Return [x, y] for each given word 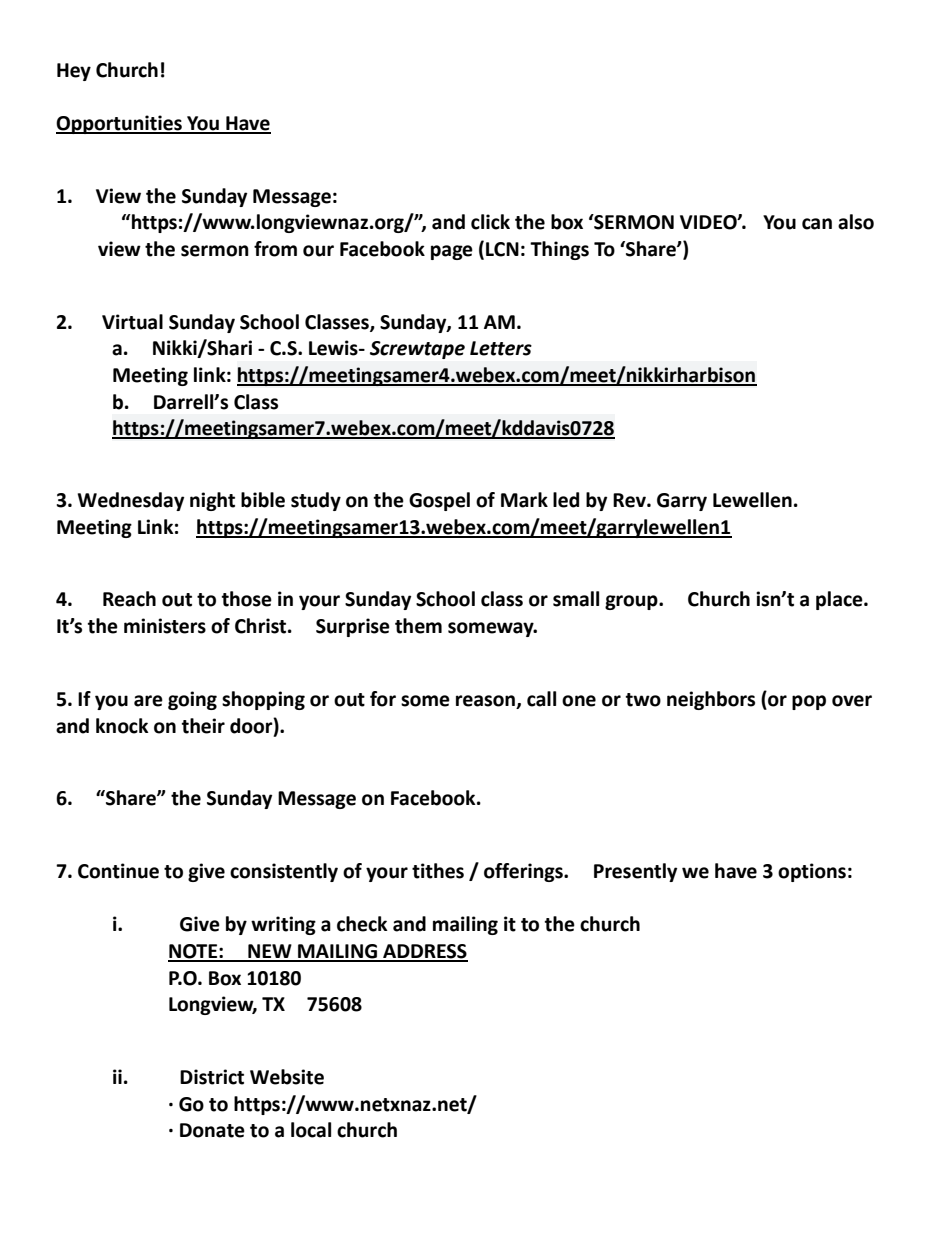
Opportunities [120, 124]
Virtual [132, 322]
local [311, 1130]
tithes [438, 871]
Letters [501, 348]
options [812, 872]
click [490, 222]
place [840, 600]
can [817, 224]
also [856, 222]
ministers [165, 626]
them [418, 626]
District [212, 1077]
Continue [118, 871]
